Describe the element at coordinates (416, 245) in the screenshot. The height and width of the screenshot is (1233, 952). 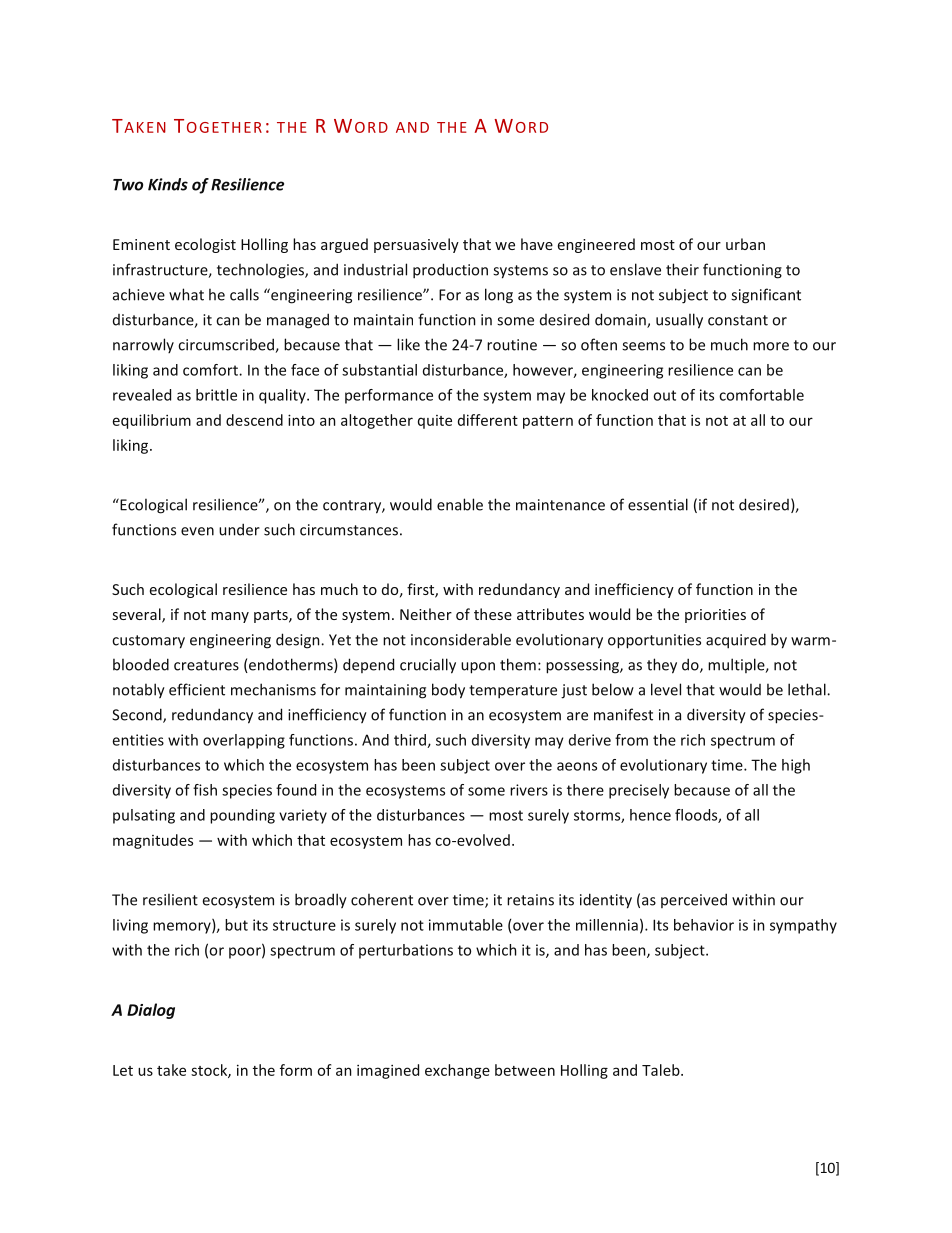
I see `persuasively` at that location.
